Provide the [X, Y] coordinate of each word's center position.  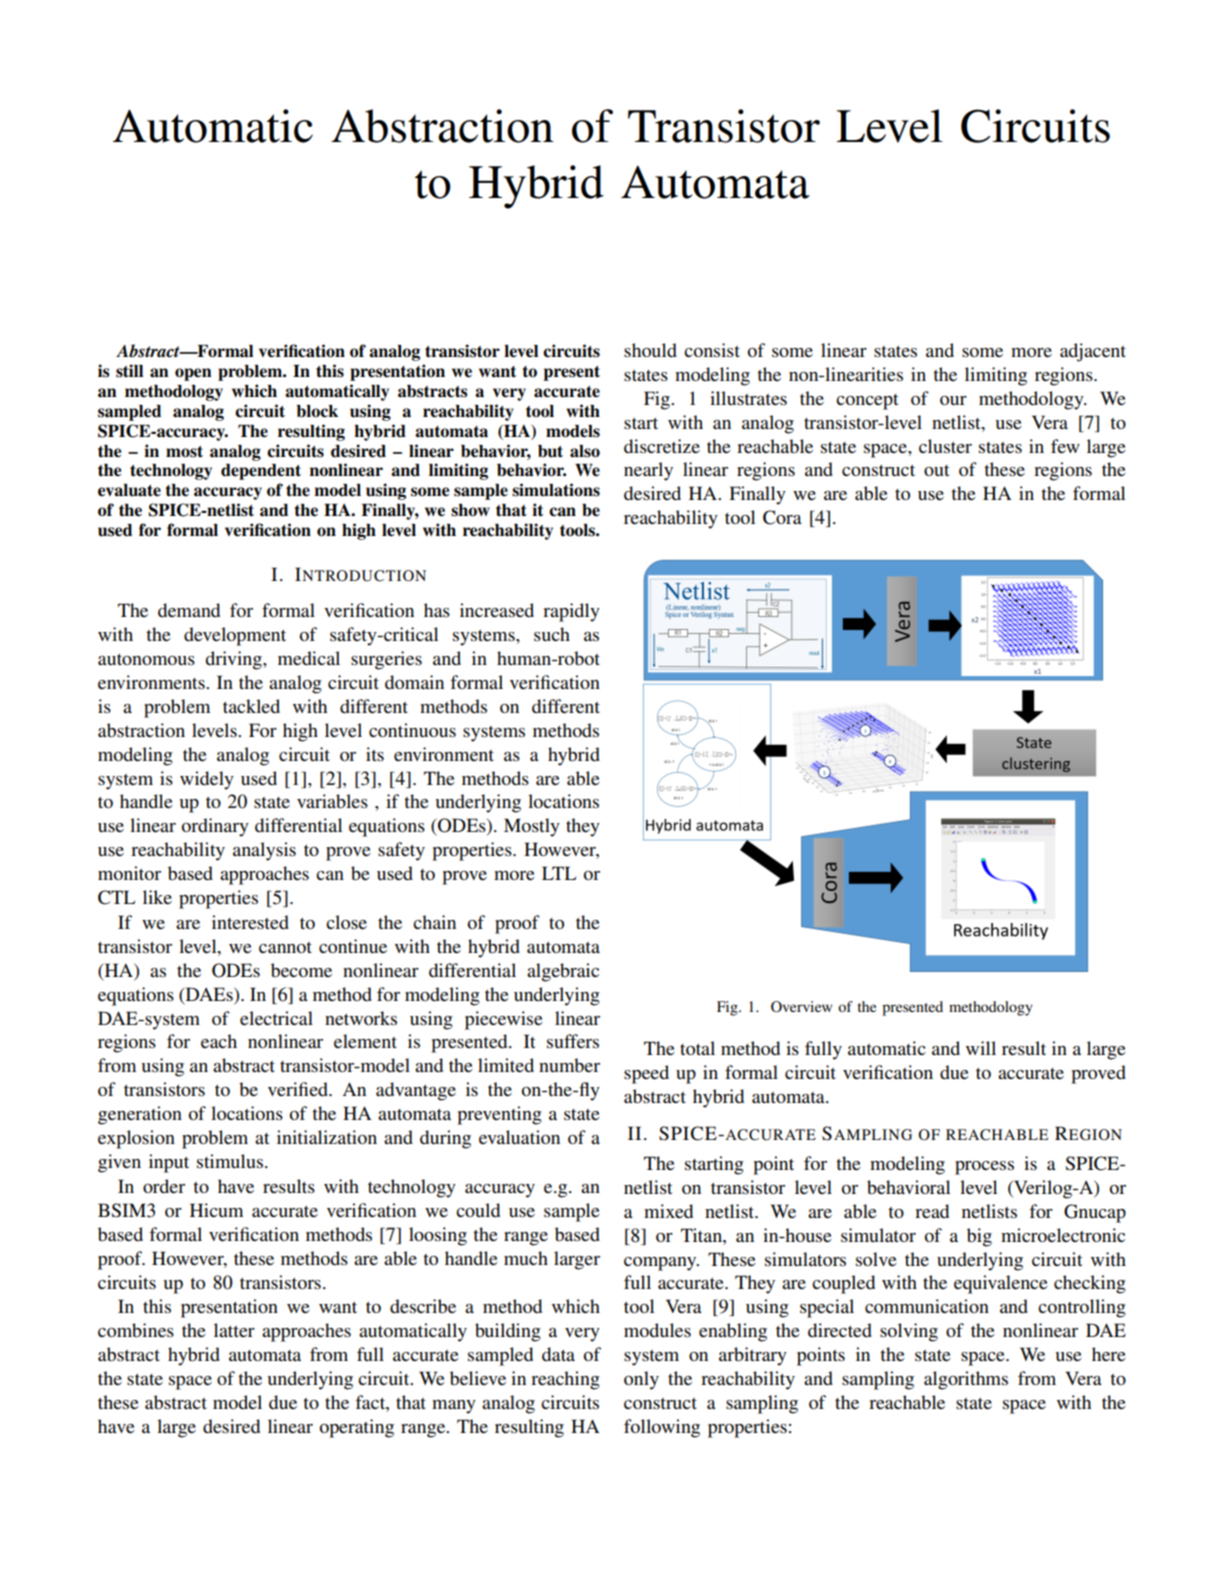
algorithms [966, 1380]
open [193, 374]
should [650, 350]
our [953, 400]
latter [234, 1330]
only [641, 1380]
